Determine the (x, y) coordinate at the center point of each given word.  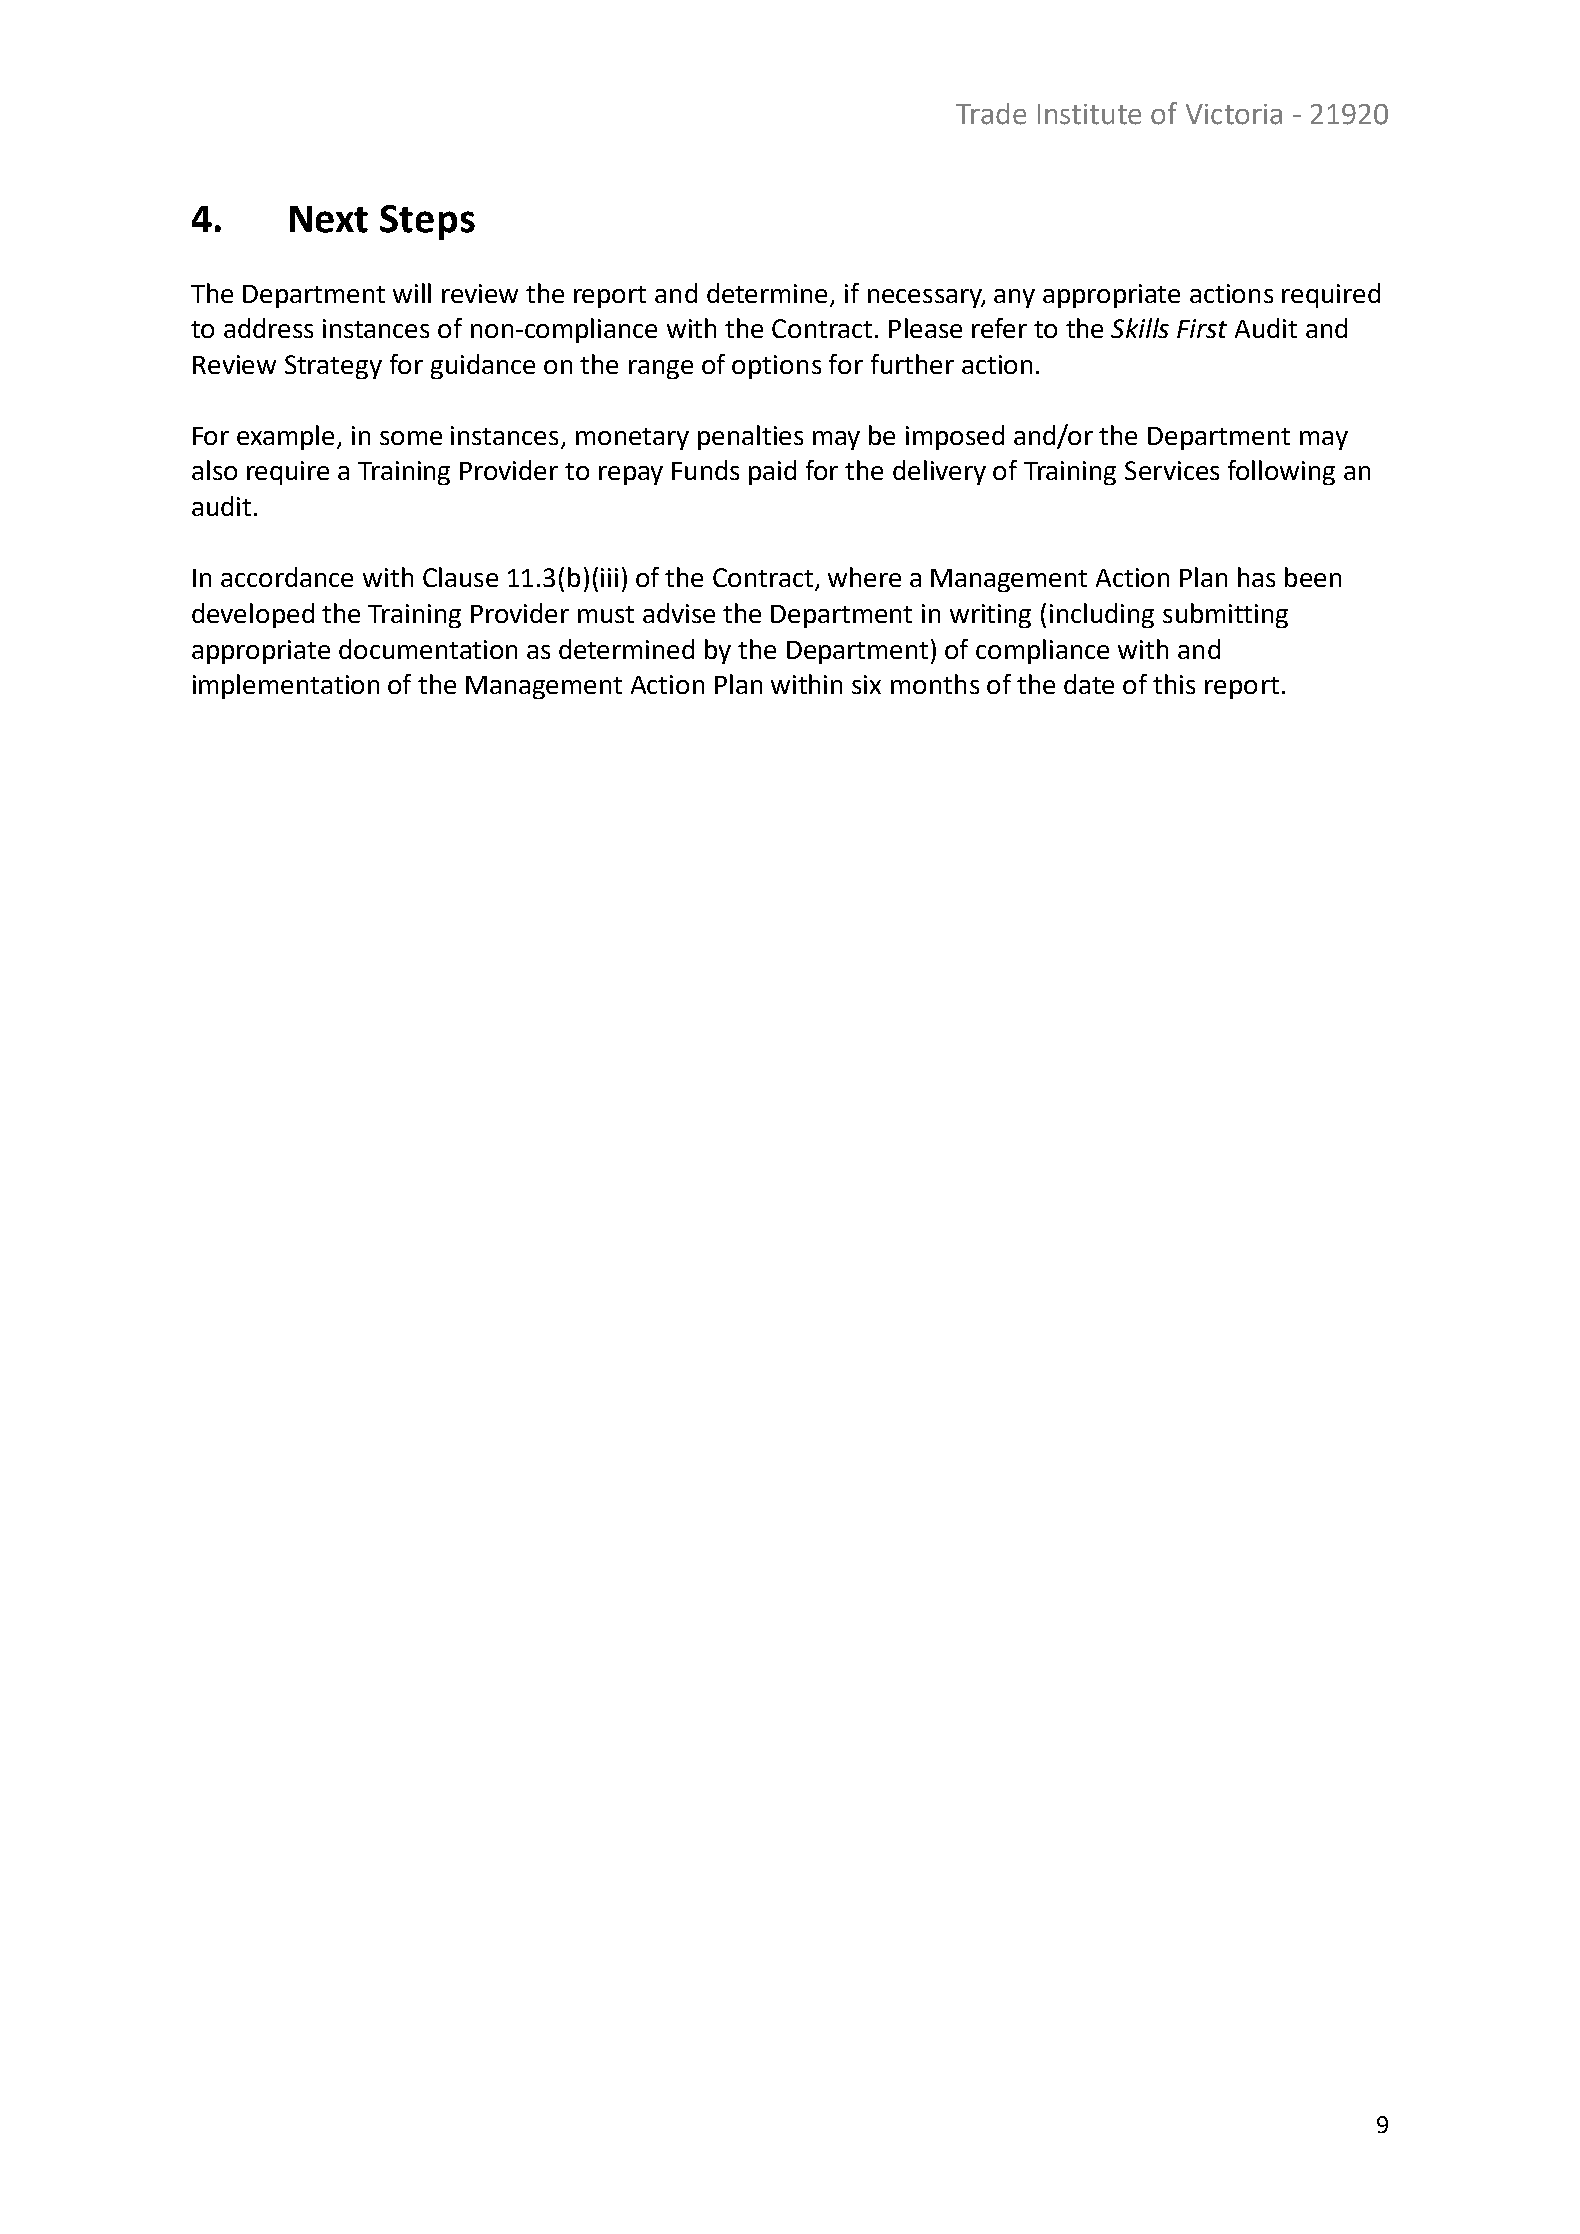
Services (1172, 470)
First (1202, 328)
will (412, 293)
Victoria (1234, 114)
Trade (991, 114)
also (214, 470)
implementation (286, 686)
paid (772, 472)
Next (329, 219)
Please (925, 328)
